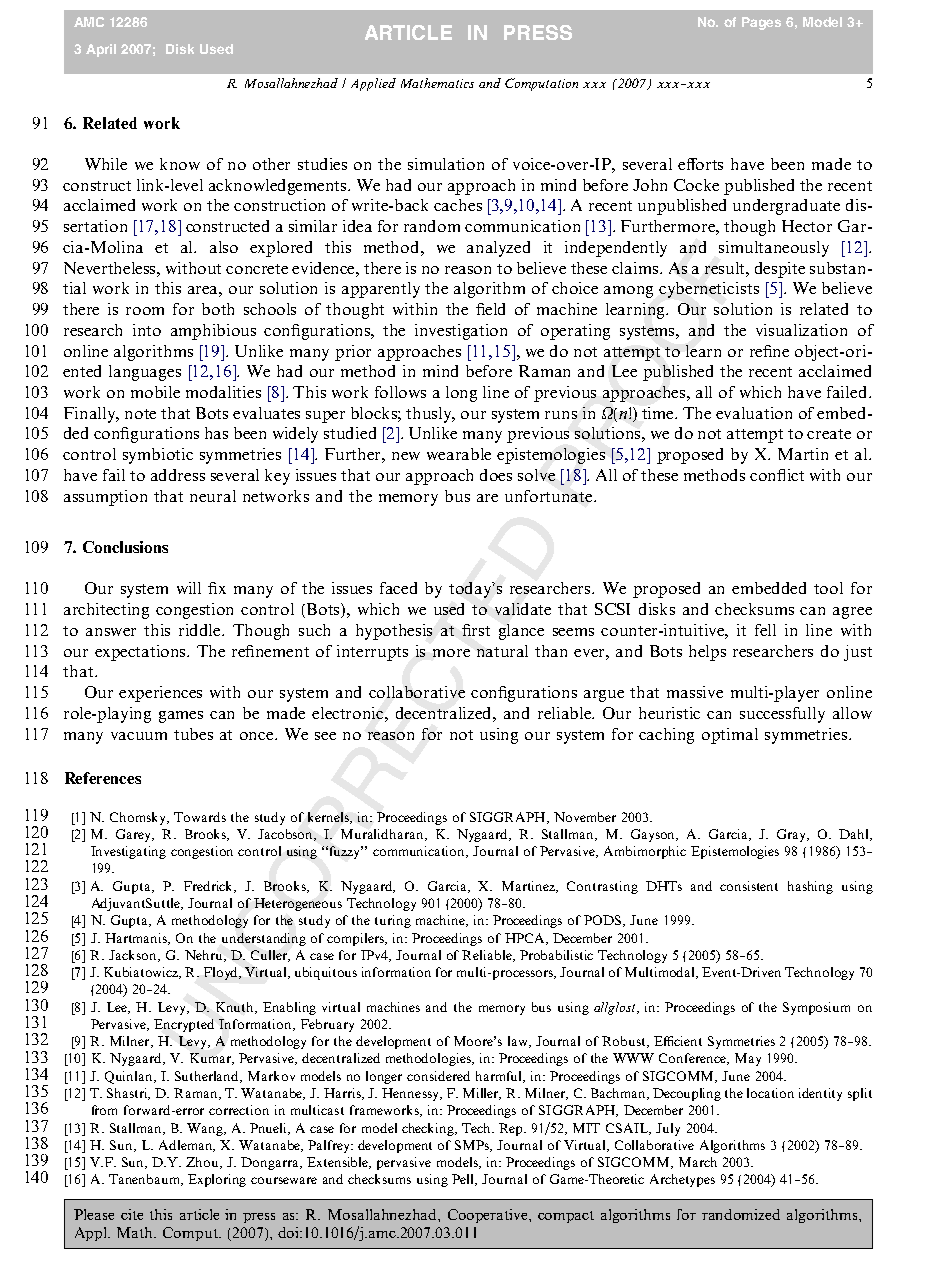 Image resolution: width=944 pixels, height=1288 pixels. I want to click on visualization, so click(801, 330).
